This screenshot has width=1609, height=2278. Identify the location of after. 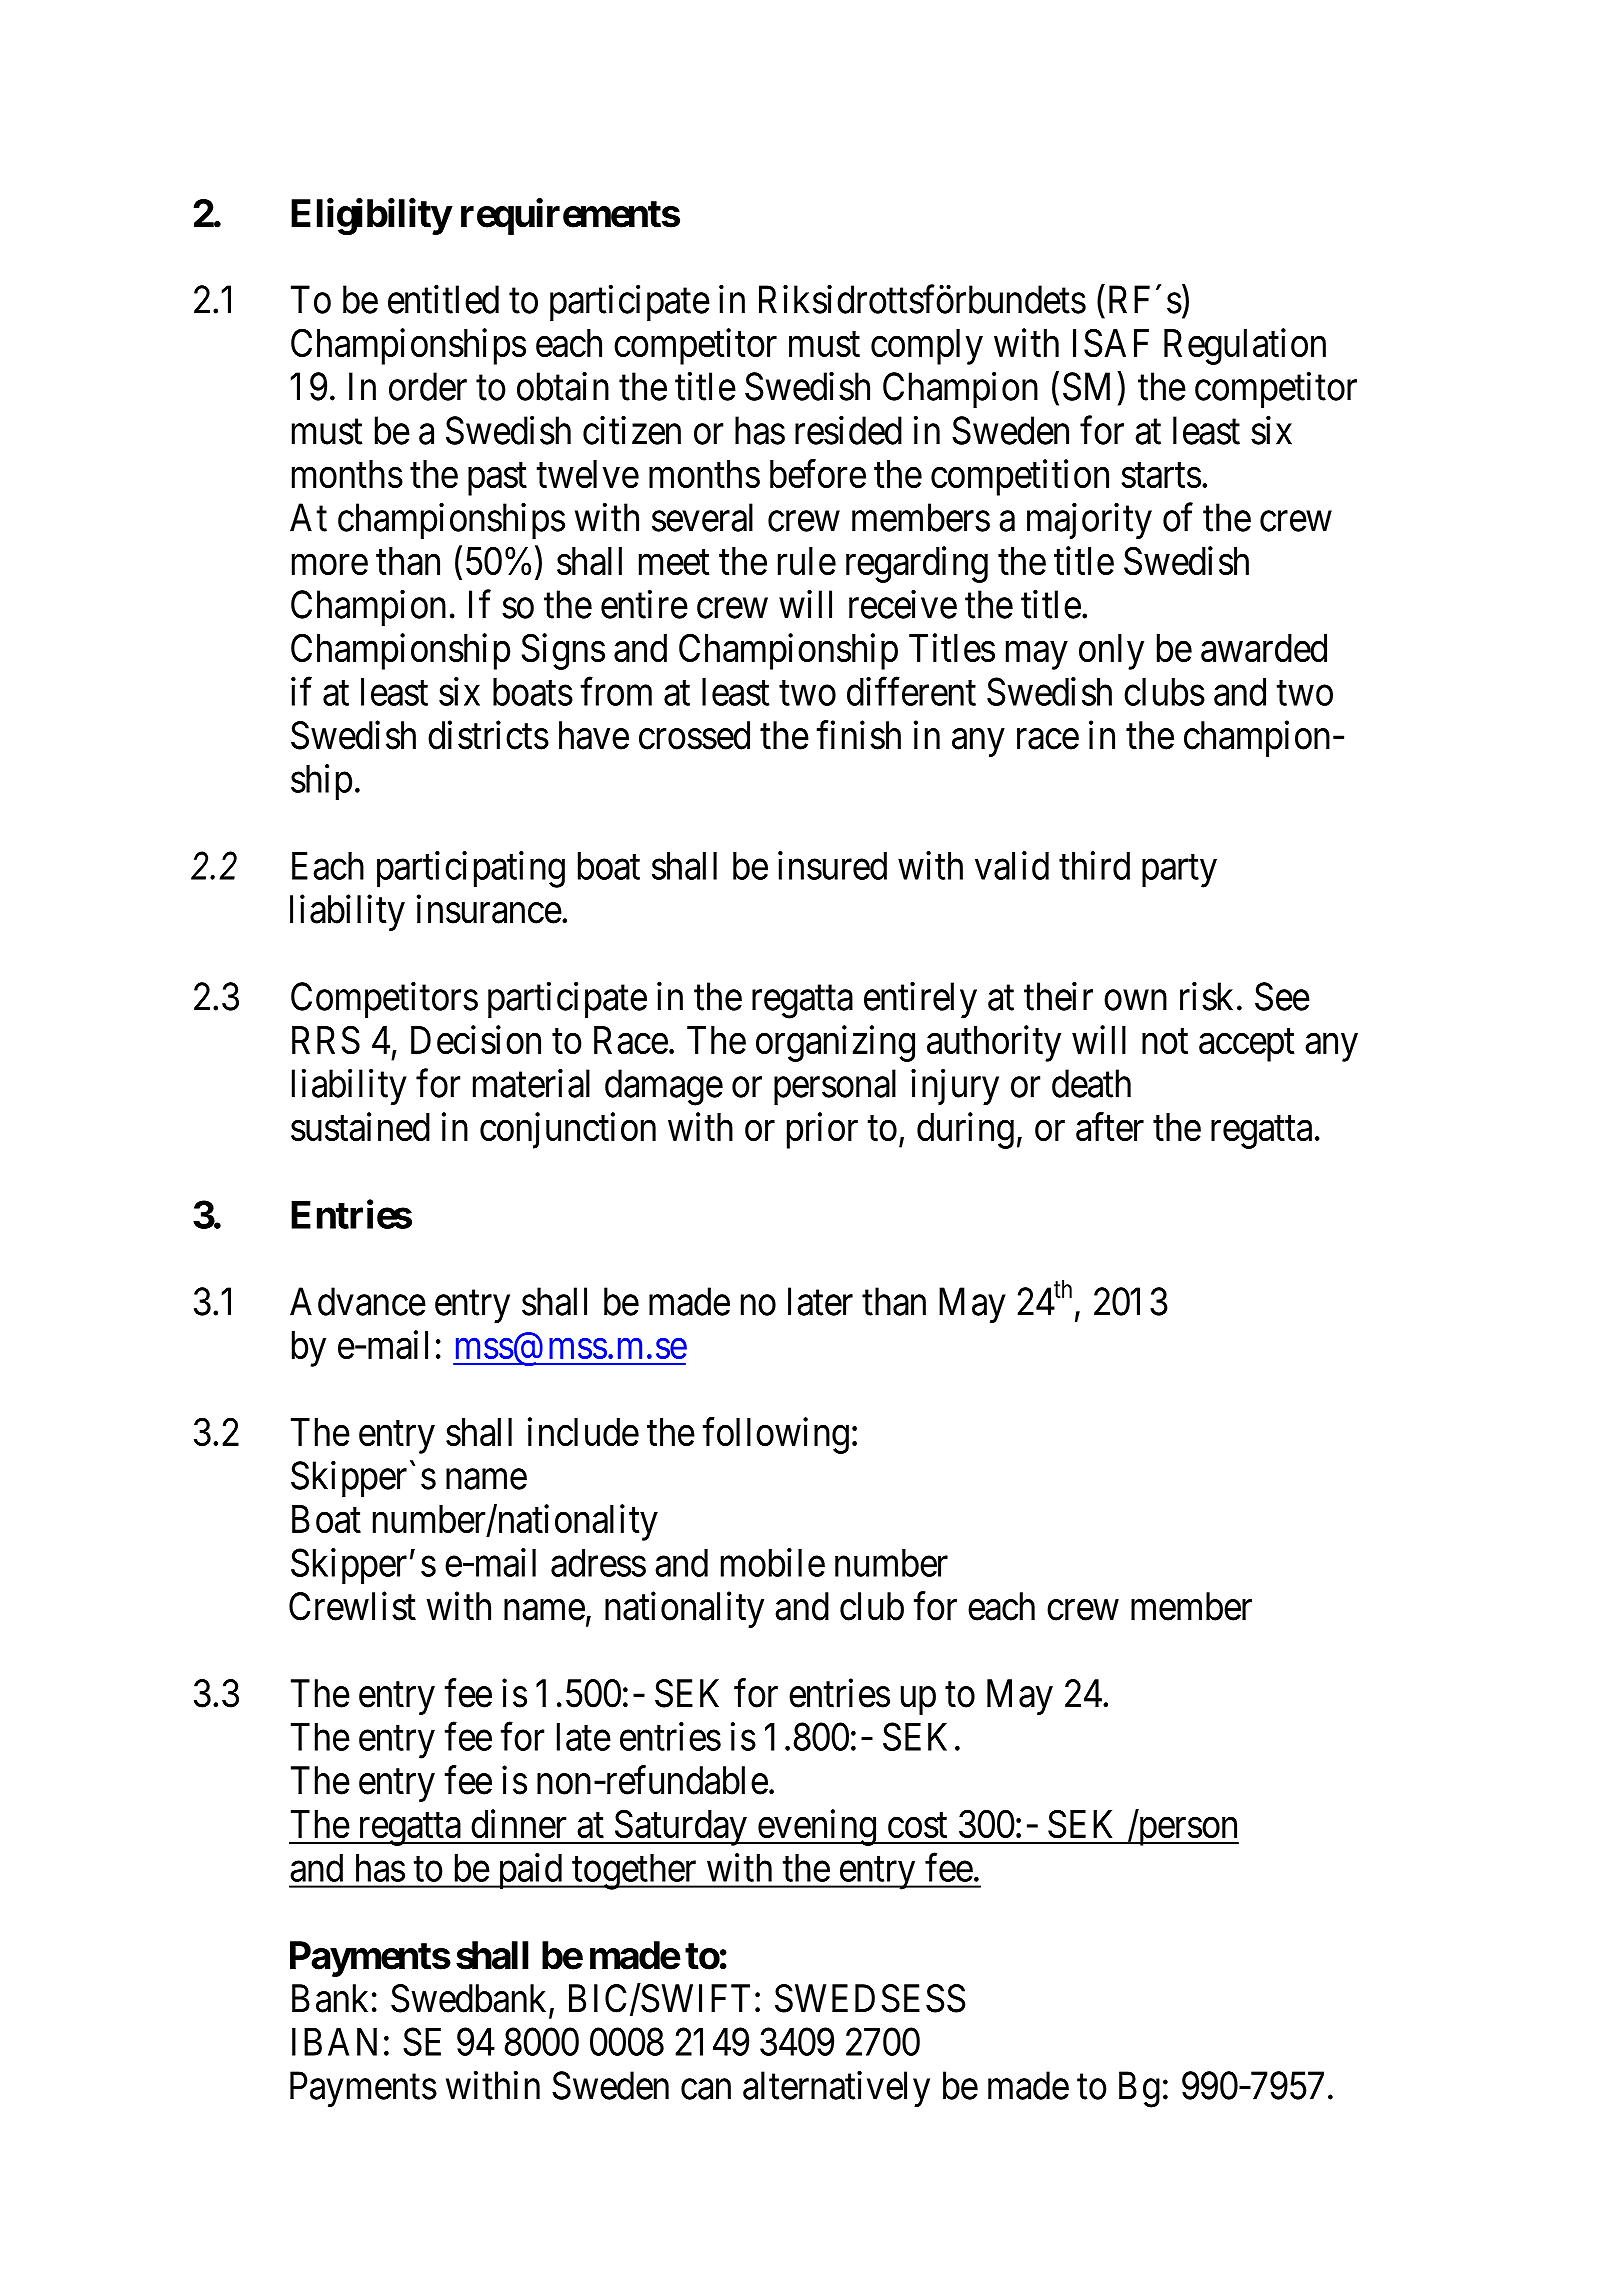
(1110, 1127).
